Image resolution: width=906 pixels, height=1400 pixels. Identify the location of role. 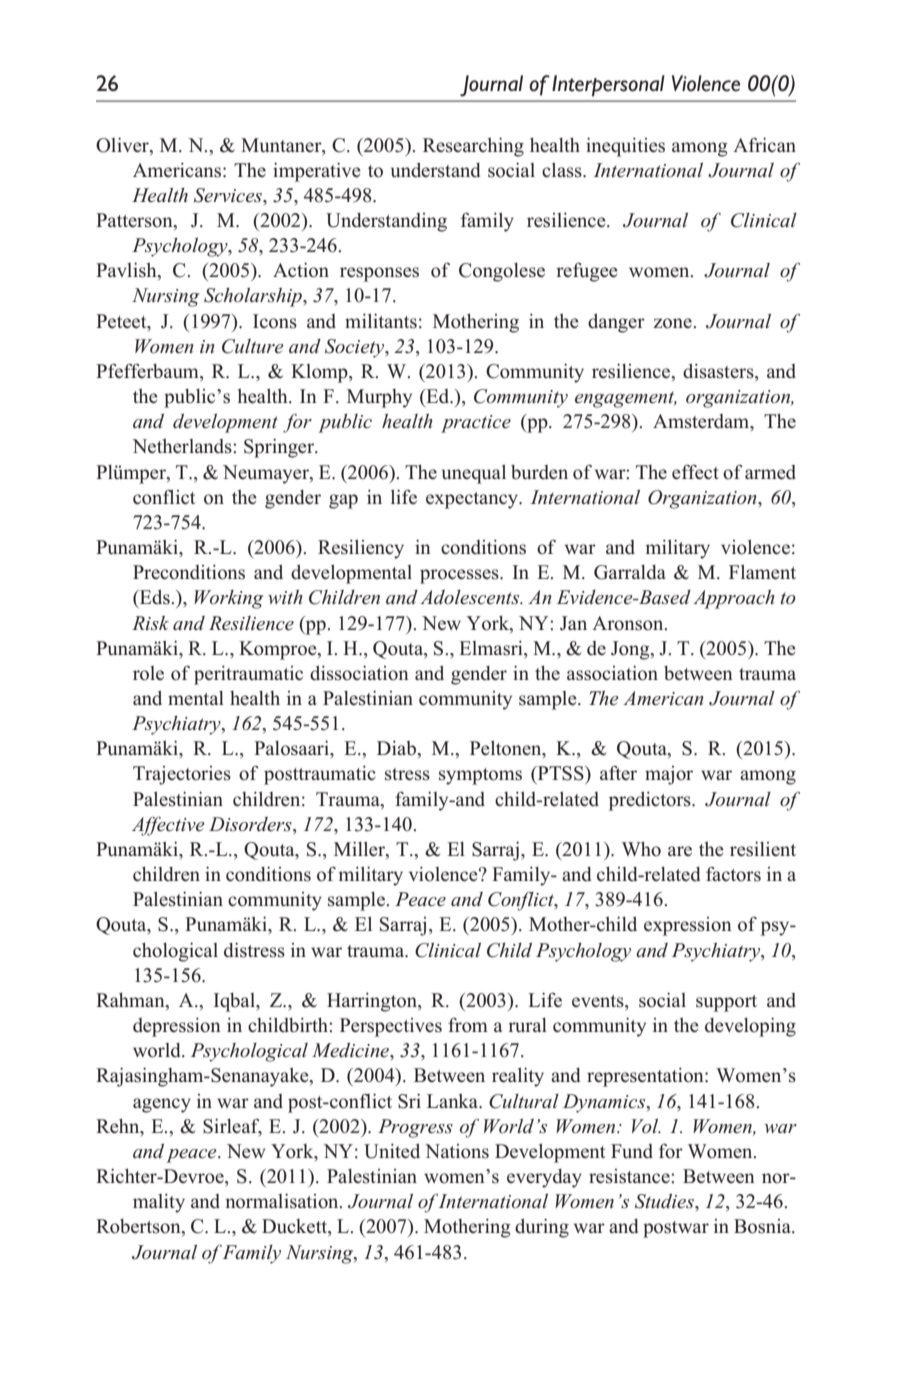
(148, 673).
